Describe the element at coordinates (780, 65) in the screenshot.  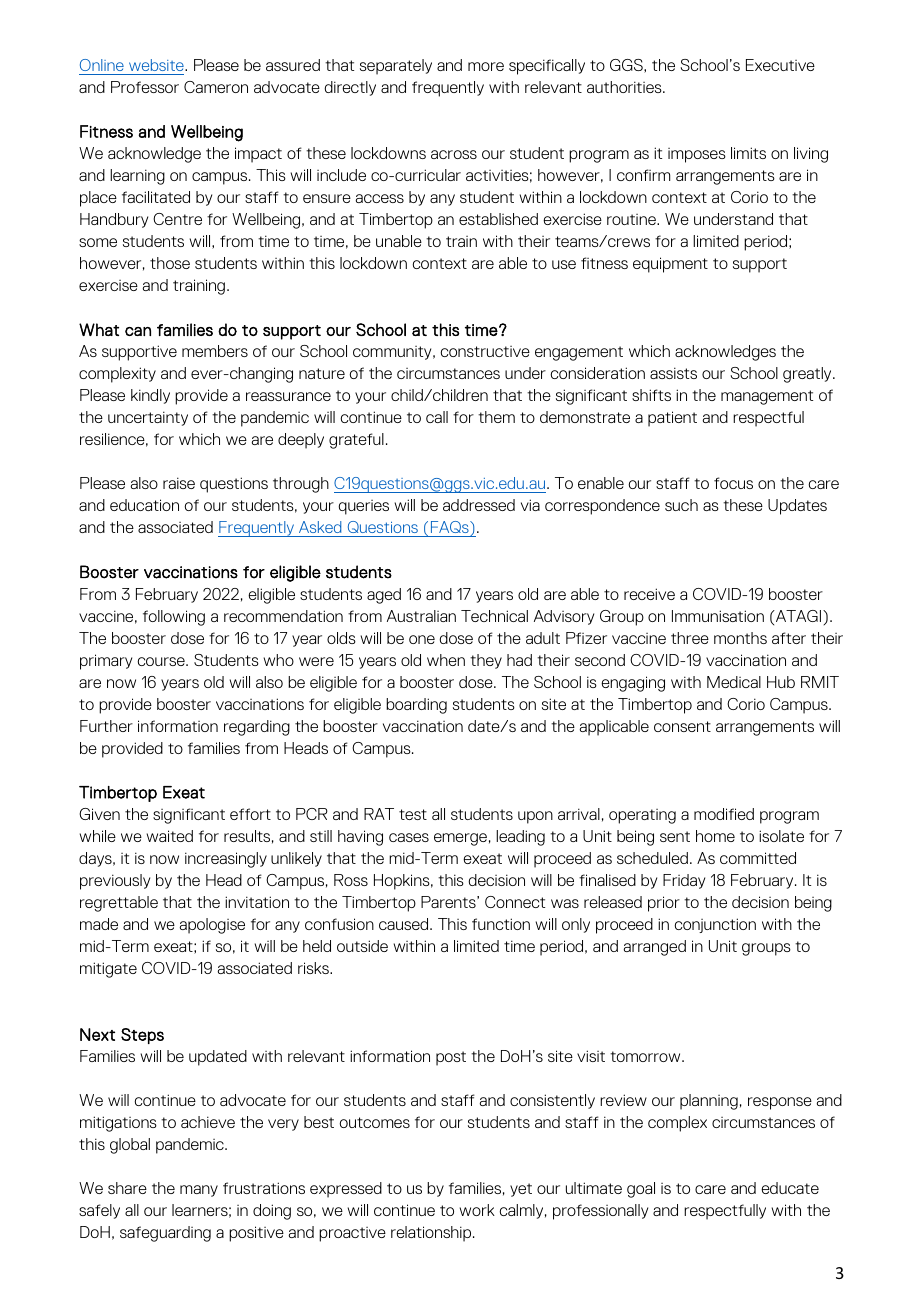
I see `Executive` at that location.
